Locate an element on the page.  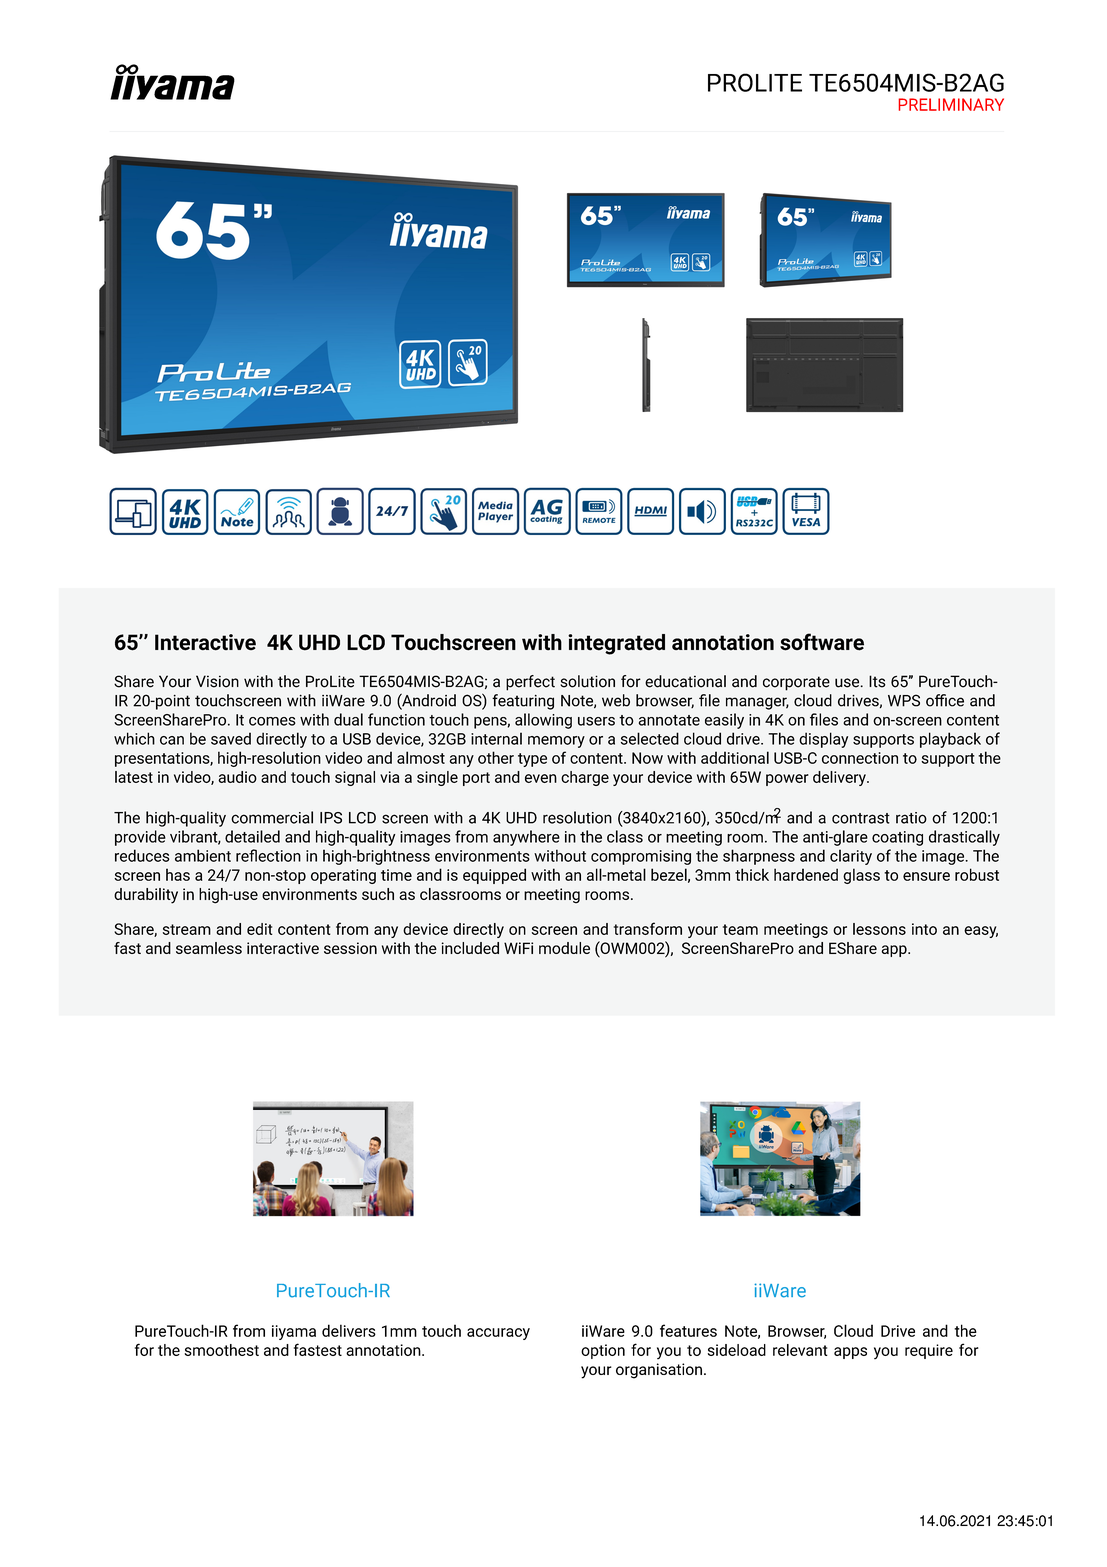
edit is located at coordinates (259, 929).
